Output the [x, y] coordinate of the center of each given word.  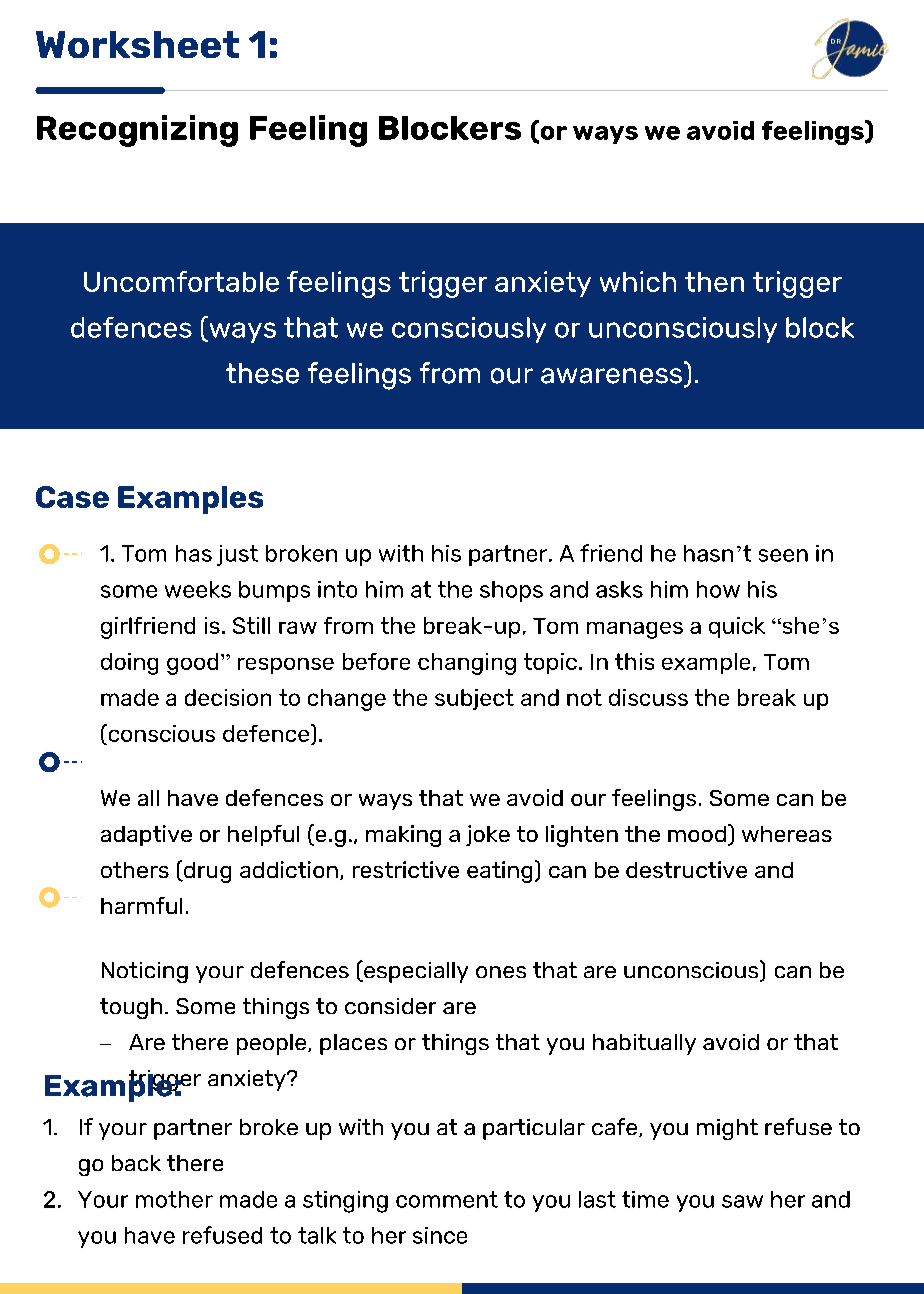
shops [511, 591]
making [403, 836]
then [714, 282]
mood [697, 834]
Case [72, 497]
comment [447, 1199]
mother [174, 1199]
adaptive [146, 835]
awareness [613, 377]
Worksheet [137, 44]
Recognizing [137, 131]
